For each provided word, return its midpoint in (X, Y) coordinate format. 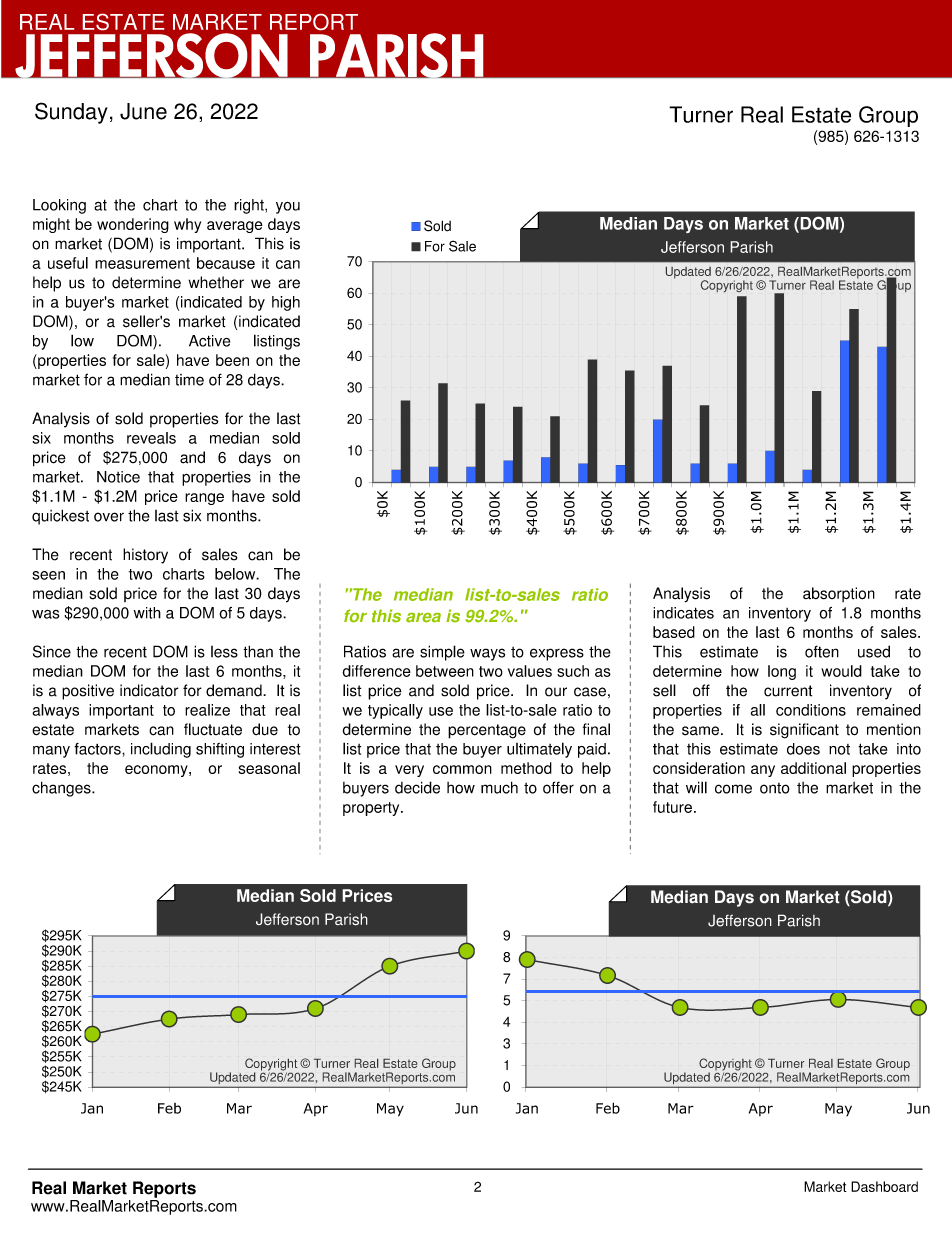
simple (442, 653)
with (147, 613)
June (143, 111)
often (822, 651)
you (288, 207)
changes (62, 789)
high (286, 303)
